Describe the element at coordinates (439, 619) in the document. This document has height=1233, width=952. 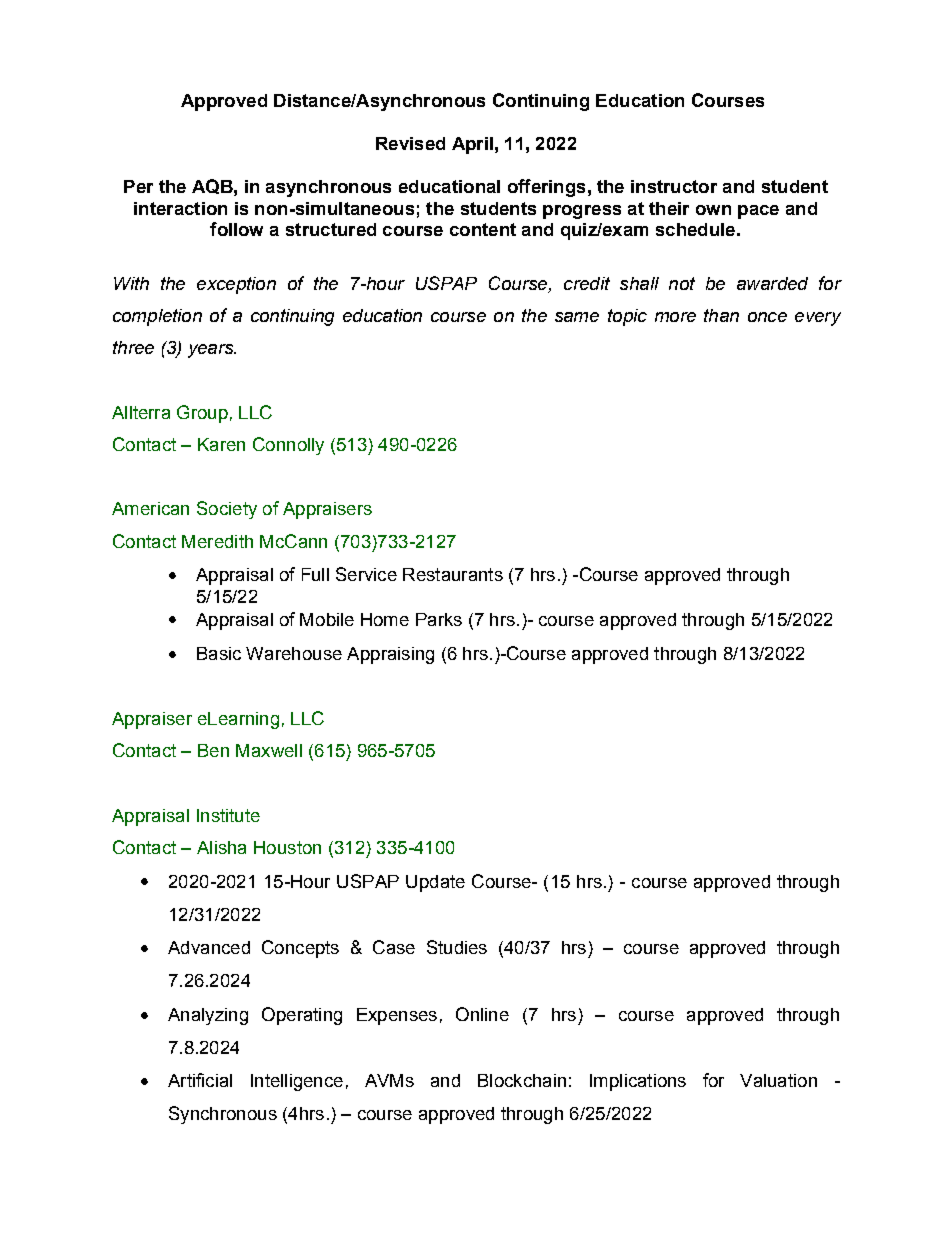
I see `Parks` at that location.
